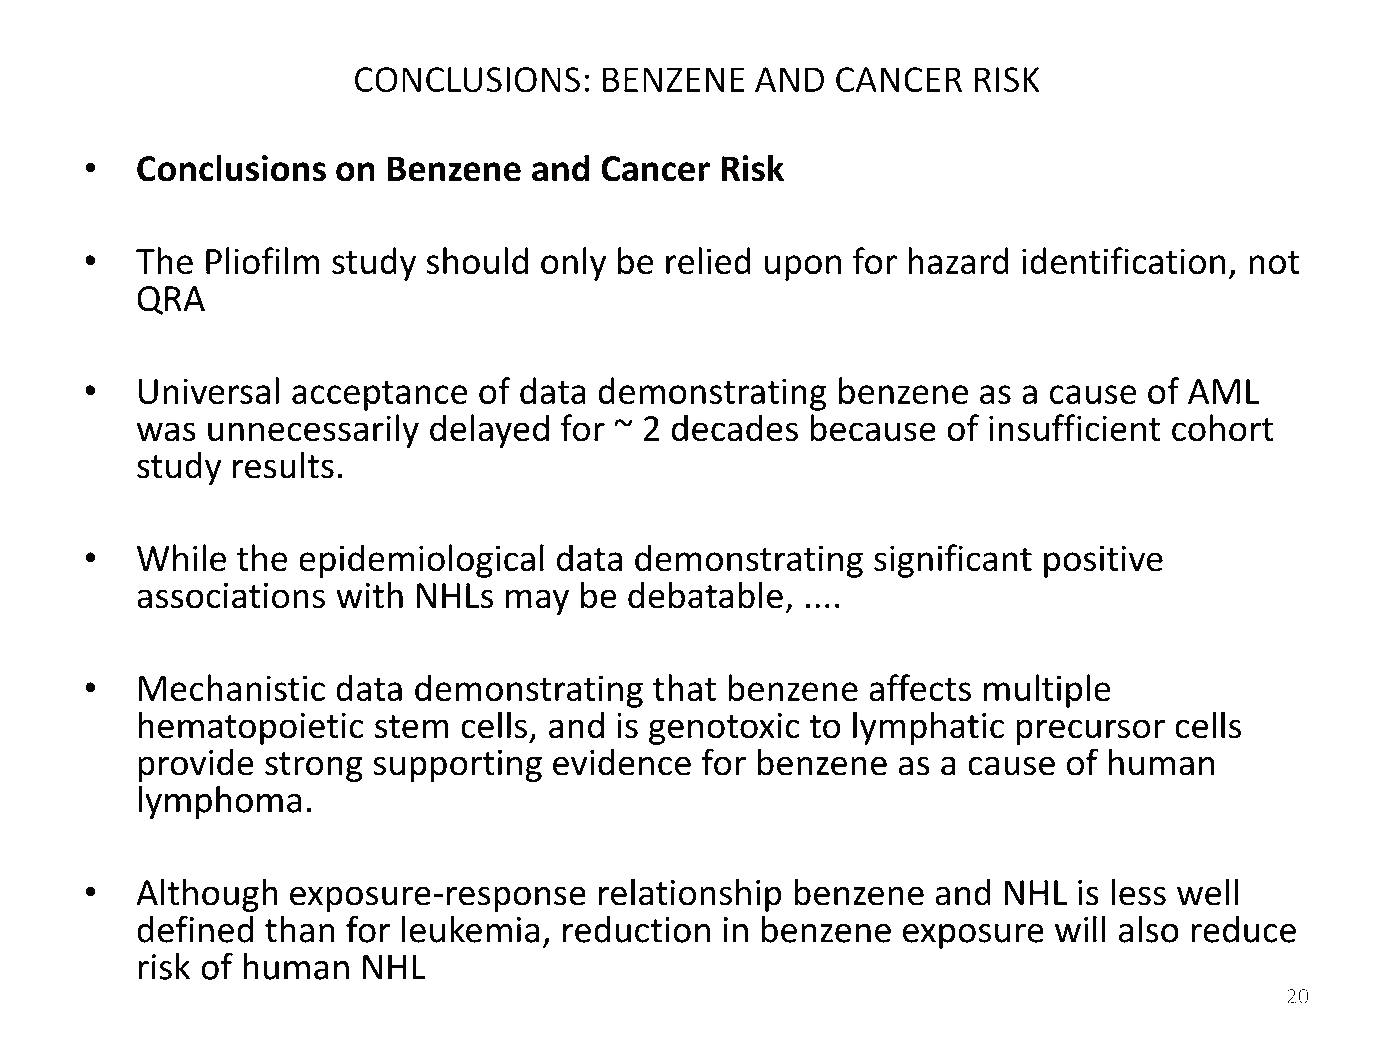 Image resolution: width=1393 pixels, height=1044 pixels. What do you see at coordinates (1123, 260) in the image?
I see `identification` at bounding box center [1123, 260].
